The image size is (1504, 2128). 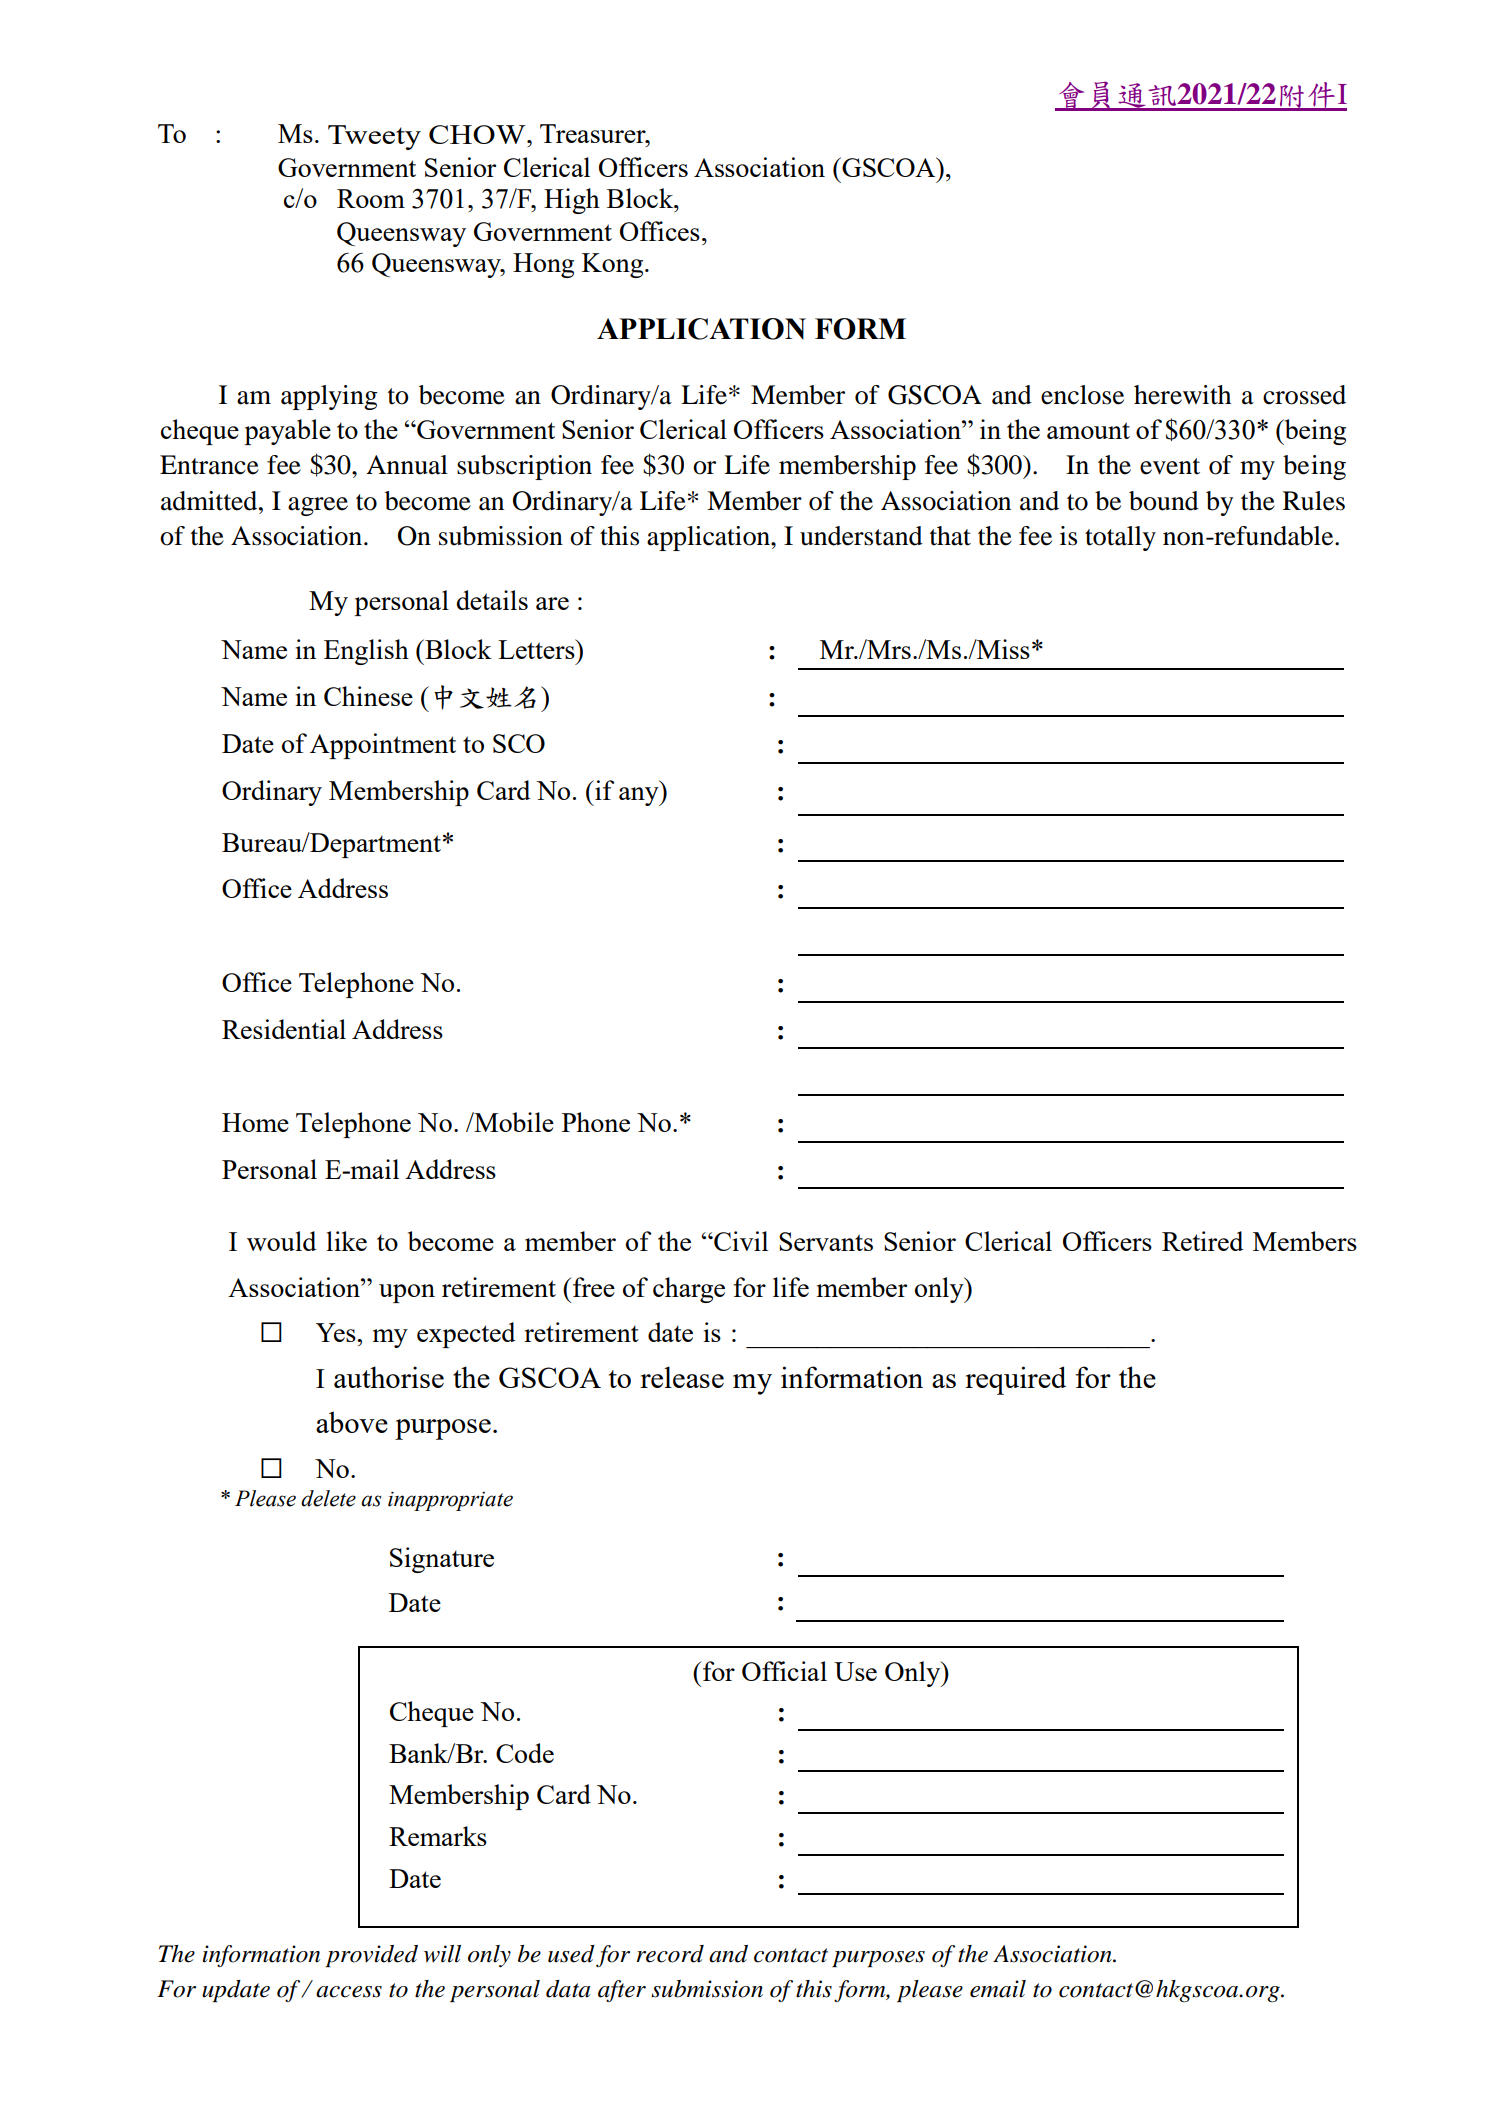 I want to click on English, so click(x=366, y=652).
